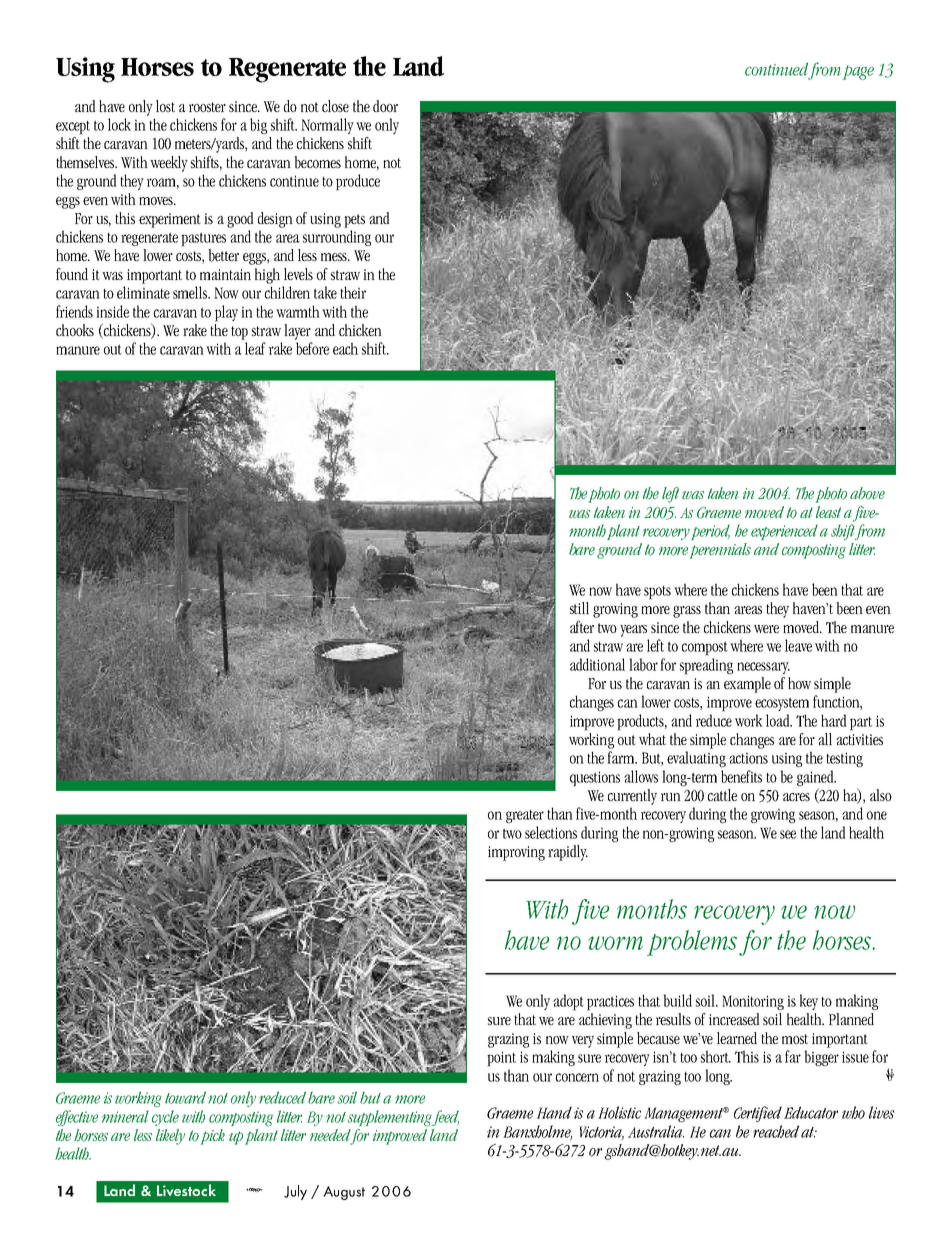 The height and width of the image is (1233, 952). What do you see at coordinates (165, 106) in the image?
I see `lost` at bounding box center [165, 106].
